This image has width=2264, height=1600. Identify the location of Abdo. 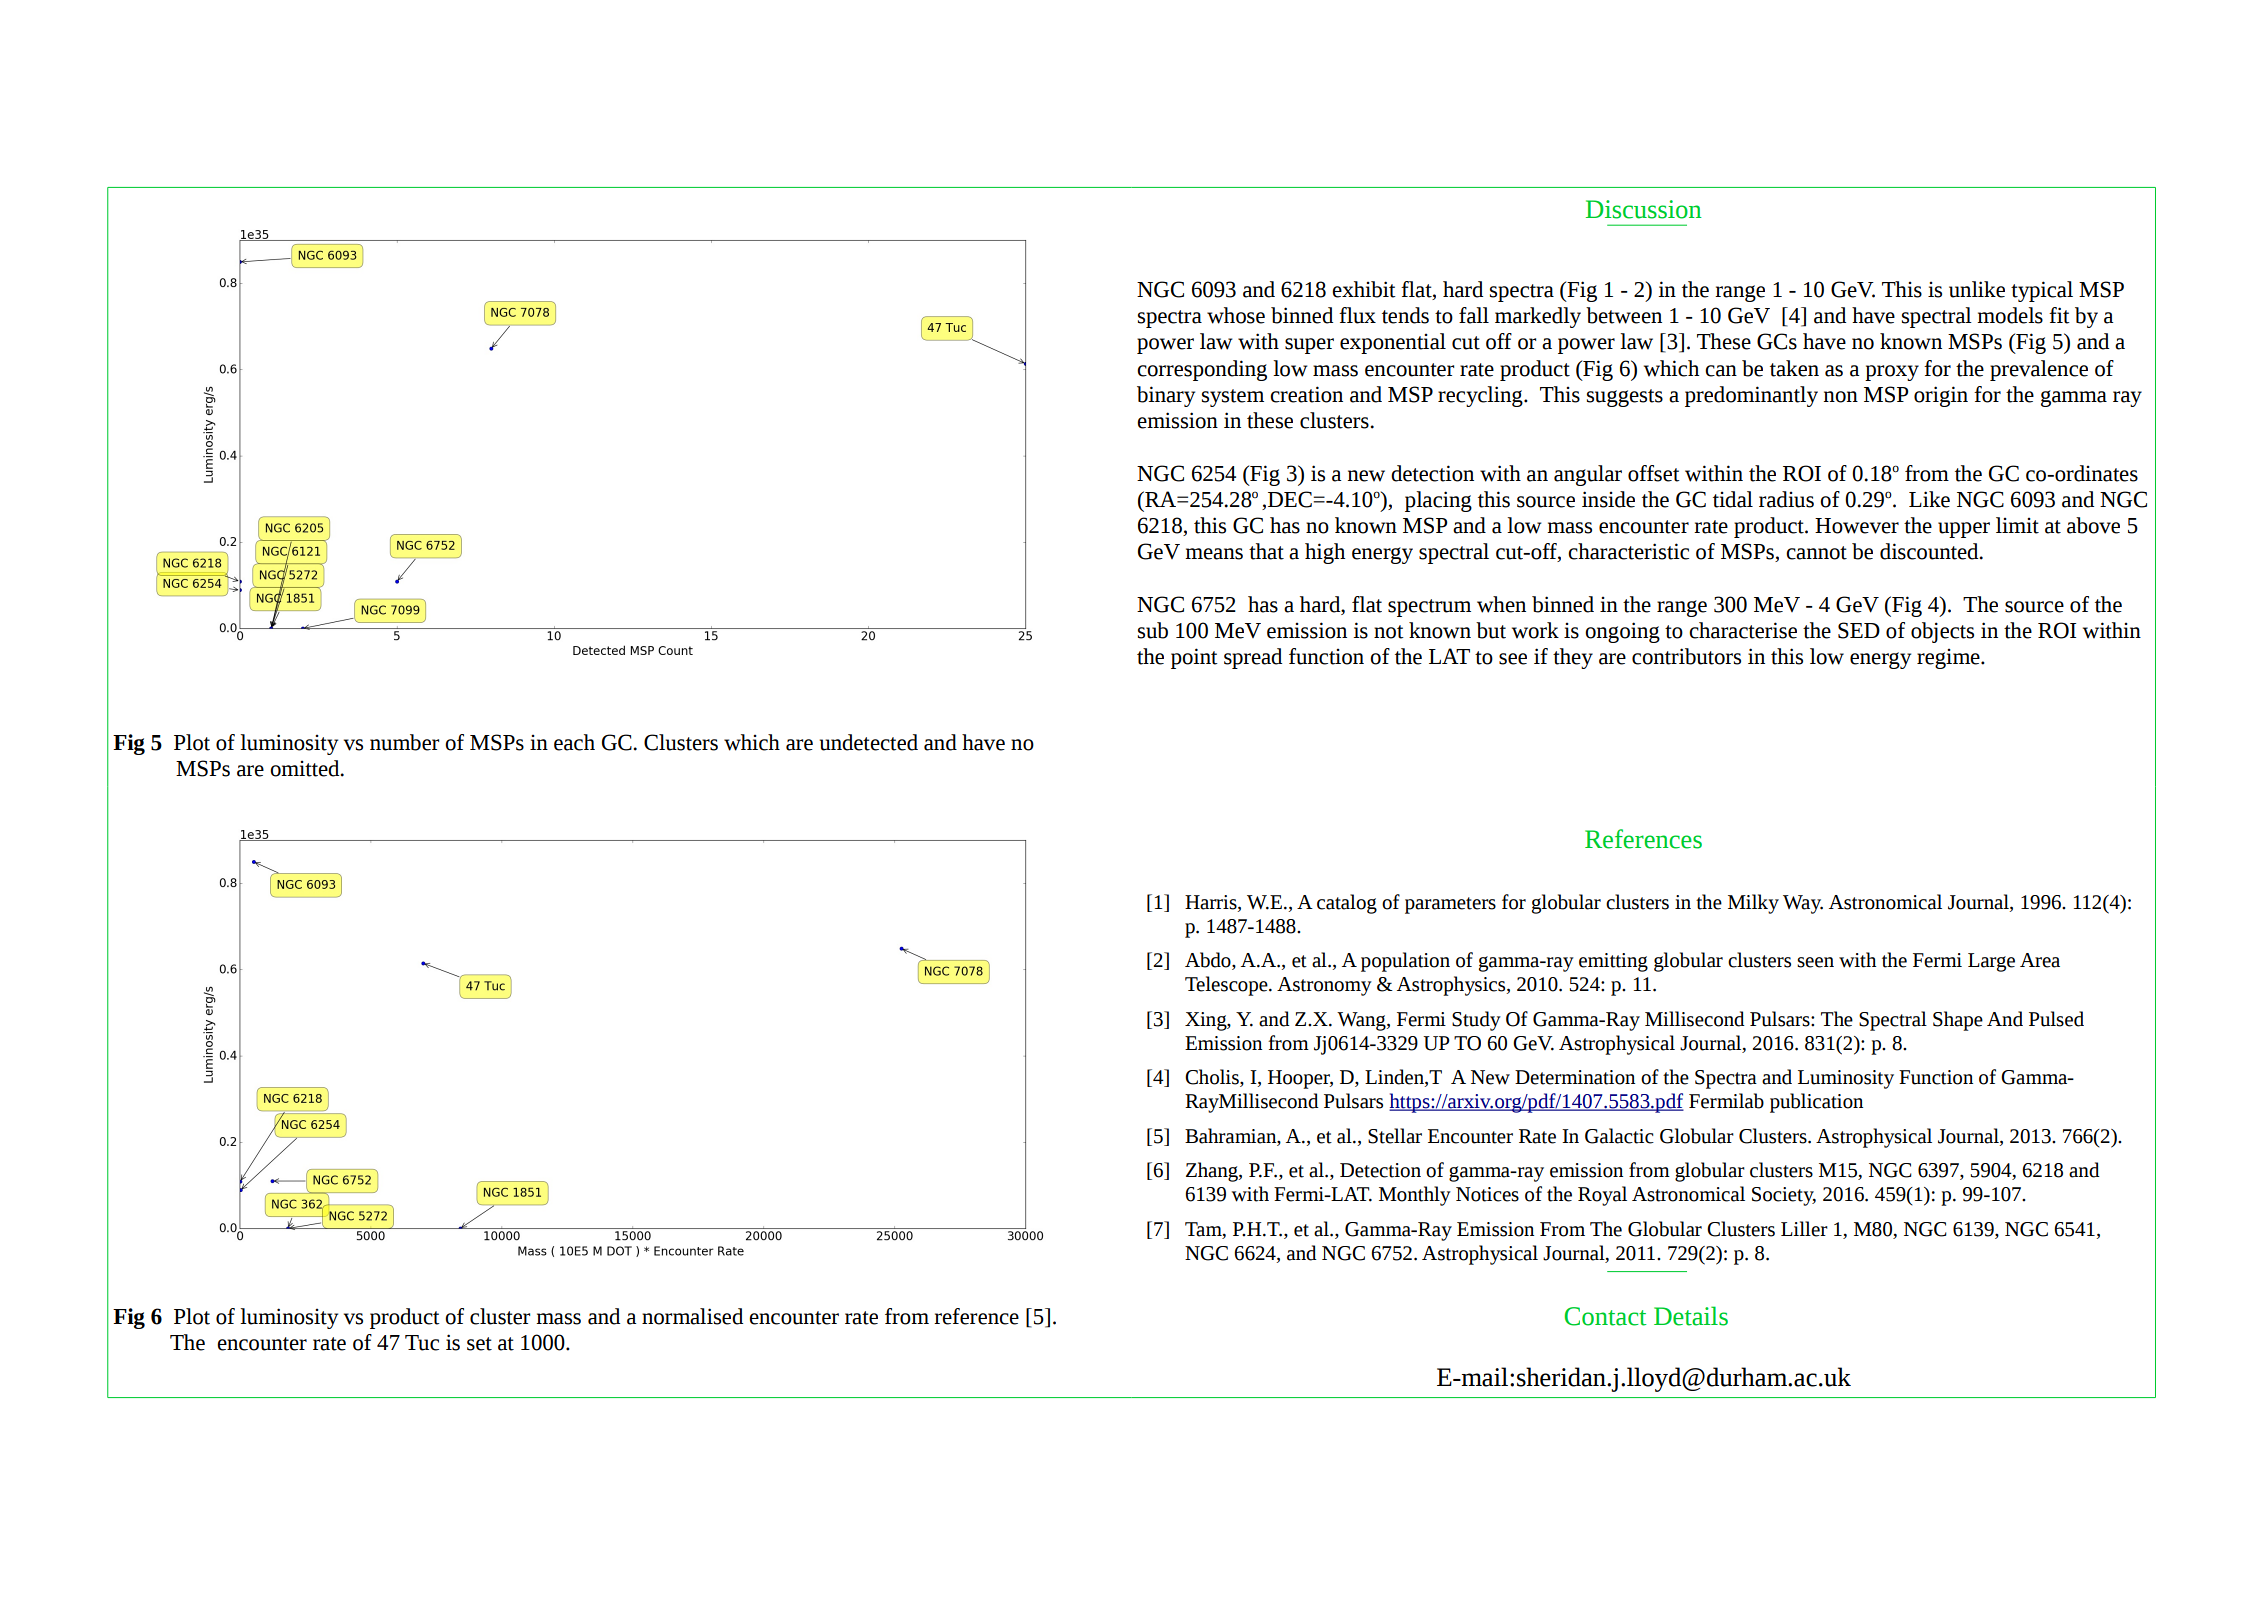
(1209, 961).
